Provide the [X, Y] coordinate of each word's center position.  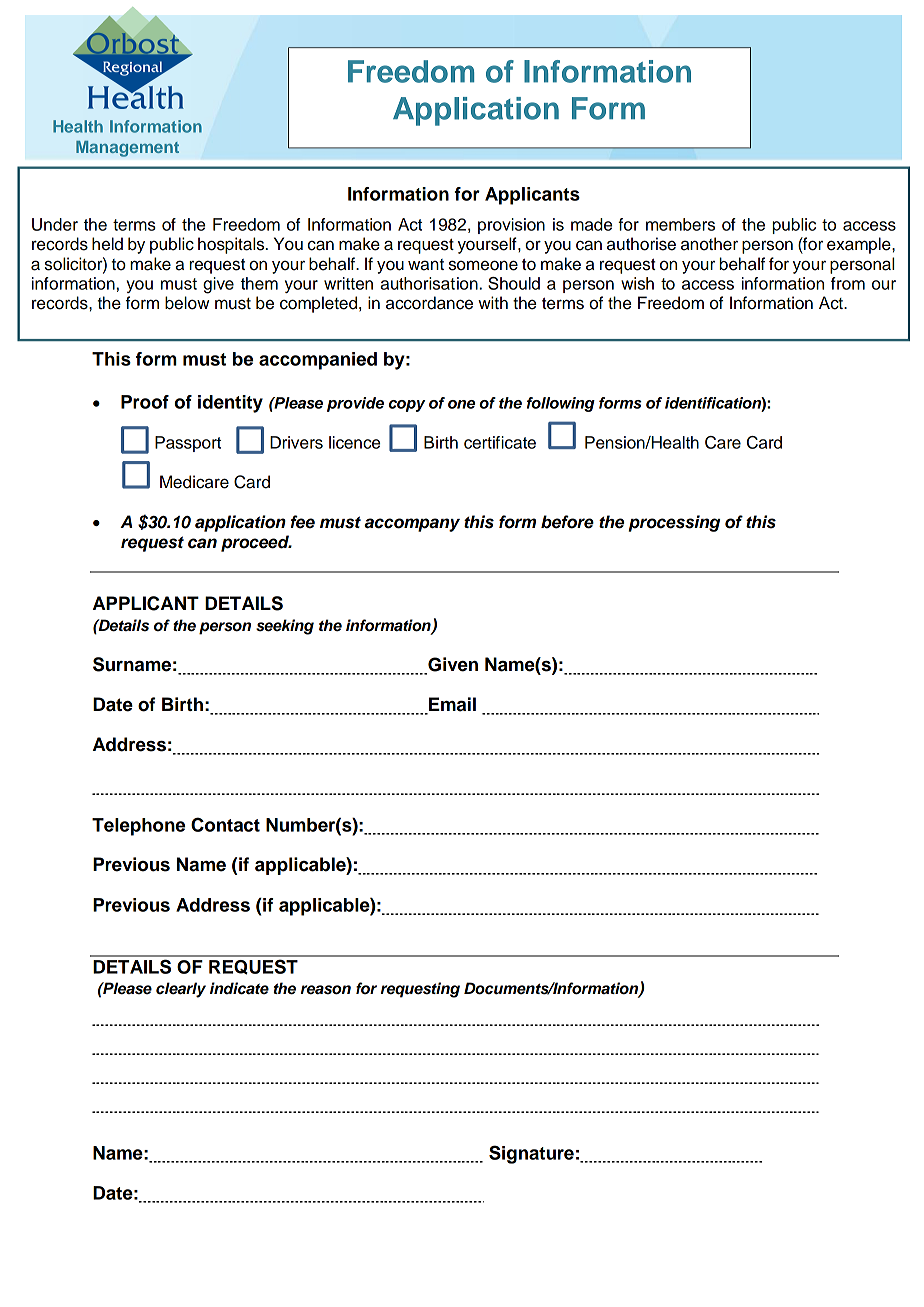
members [680, 224]
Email [451, 705]
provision [511, 226]
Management [127, 149]
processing [674, 523]
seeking [285, 627]
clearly [181, 990]
